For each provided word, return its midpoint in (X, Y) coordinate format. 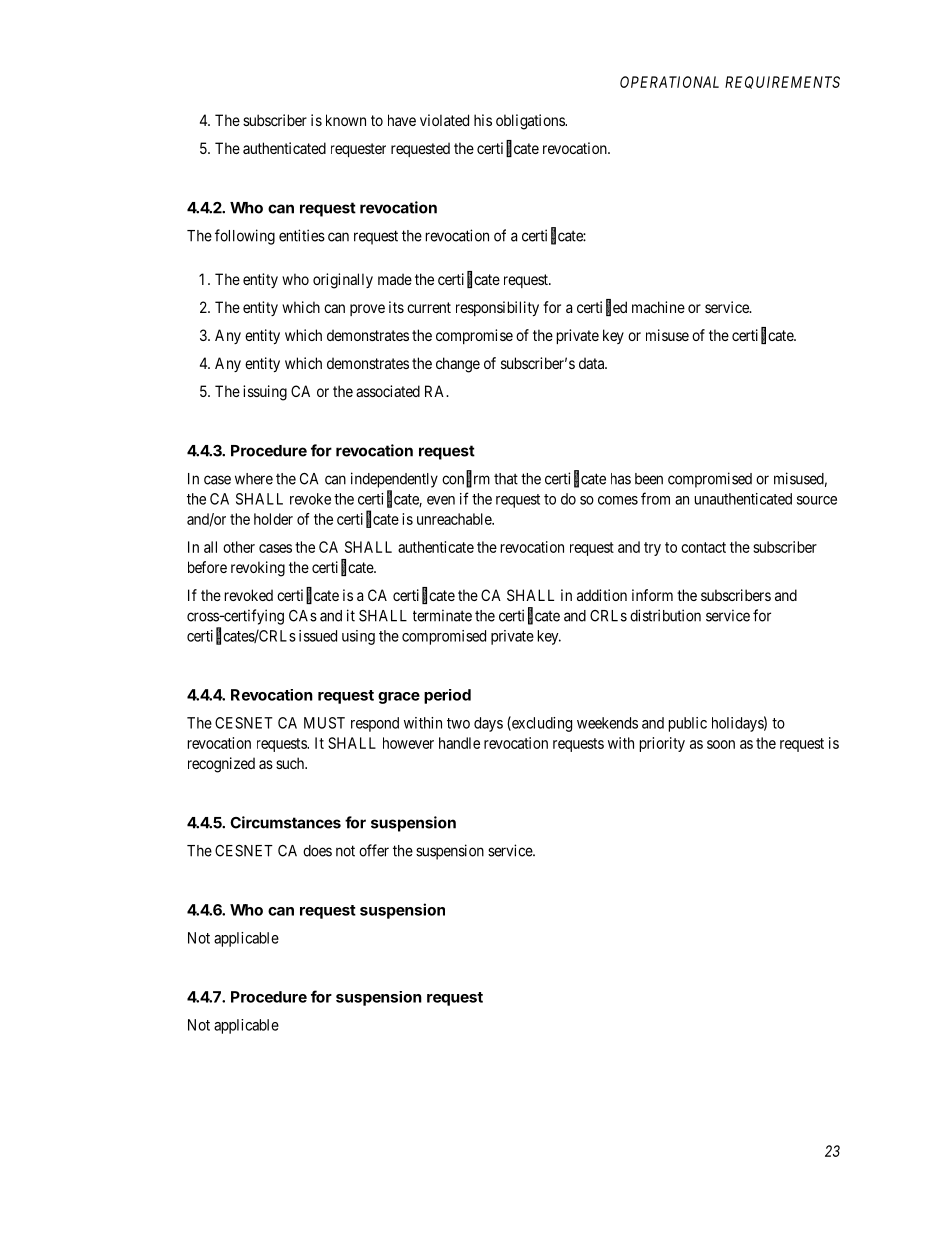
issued (318, 636)
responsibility (497, 308)
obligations (531, 122)
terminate (442, 615)
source (817, 500)
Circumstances (285, 822)
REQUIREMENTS (782, 82)
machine (658, 307)
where (254, 479)
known (346, 120)
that (506, 479)
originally (343, 281)
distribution (665, 615)
